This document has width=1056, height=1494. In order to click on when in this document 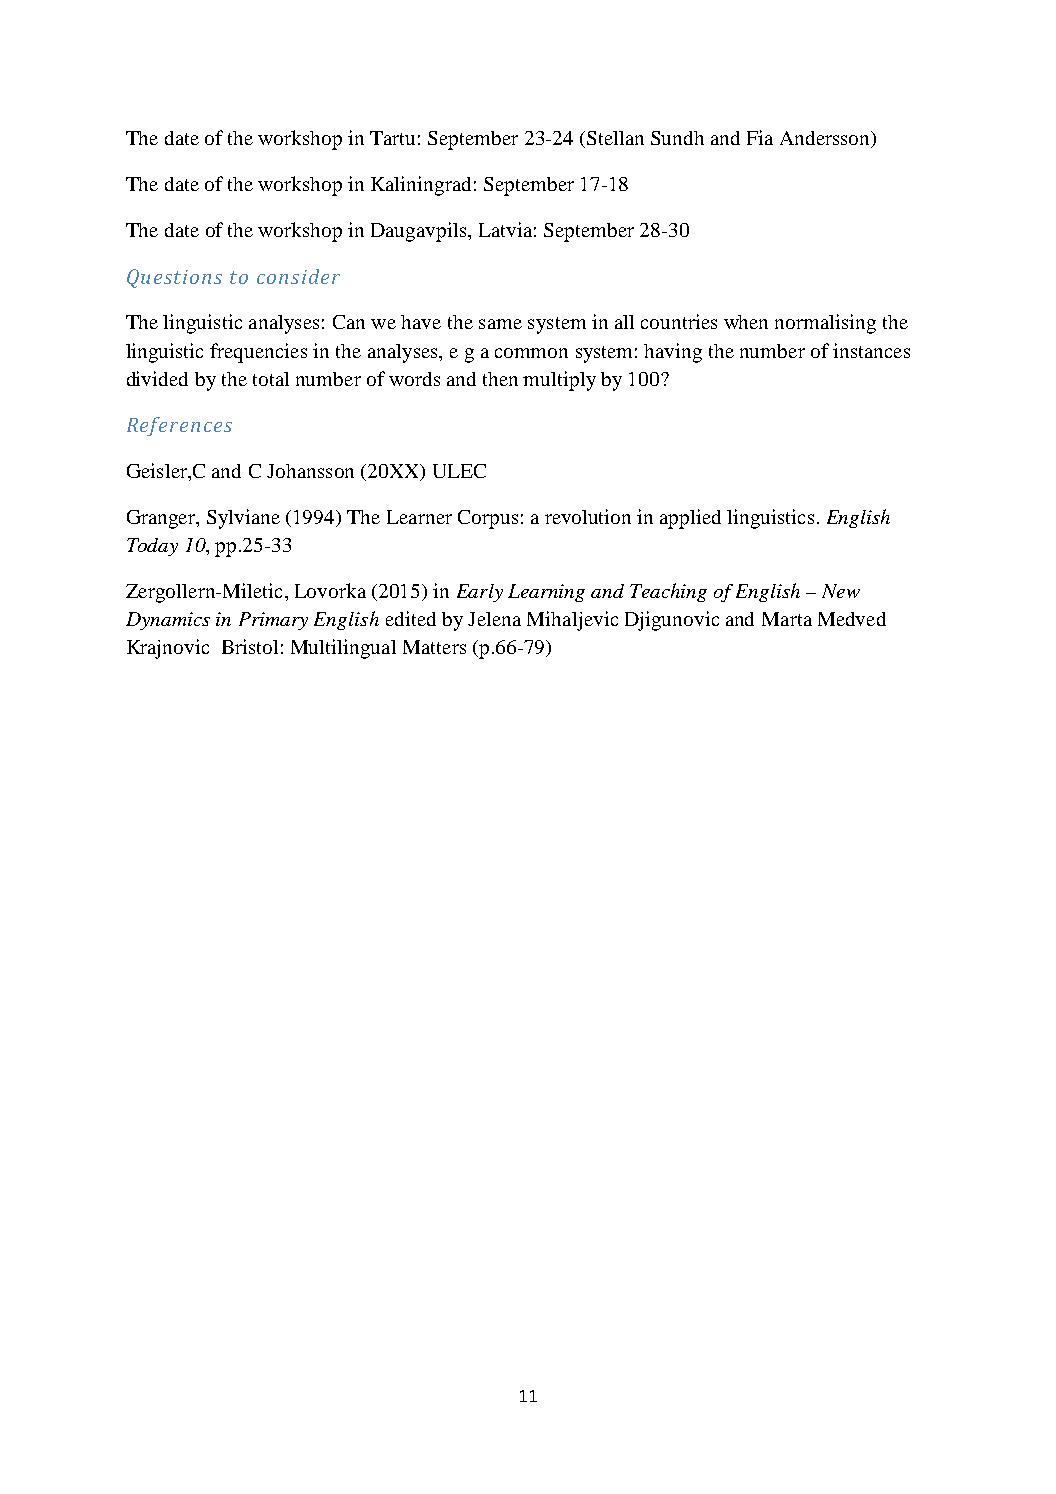, I will do `click(746, 322)`.
